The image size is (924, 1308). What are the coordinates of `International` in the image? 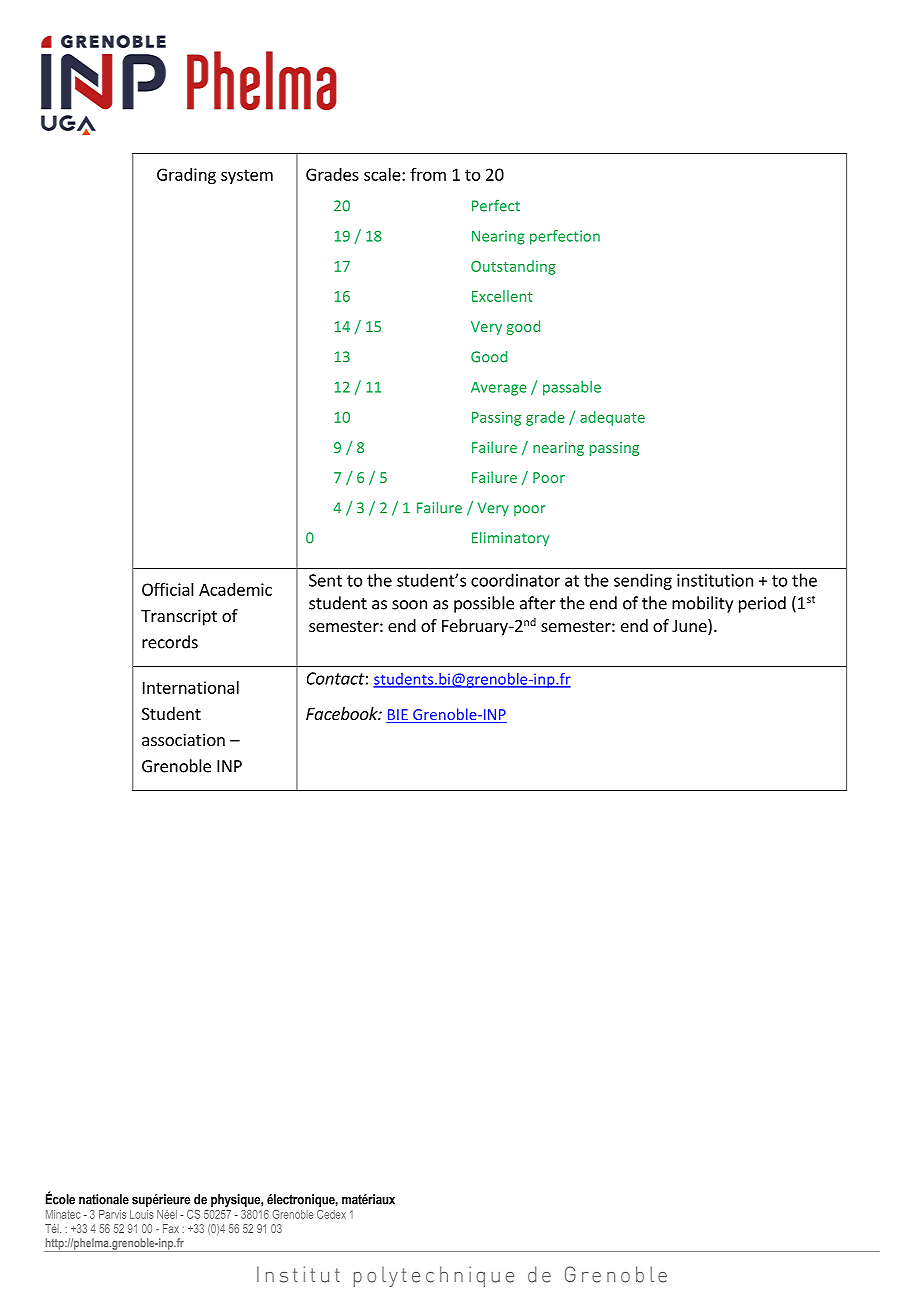 It's located at (191, 687).
